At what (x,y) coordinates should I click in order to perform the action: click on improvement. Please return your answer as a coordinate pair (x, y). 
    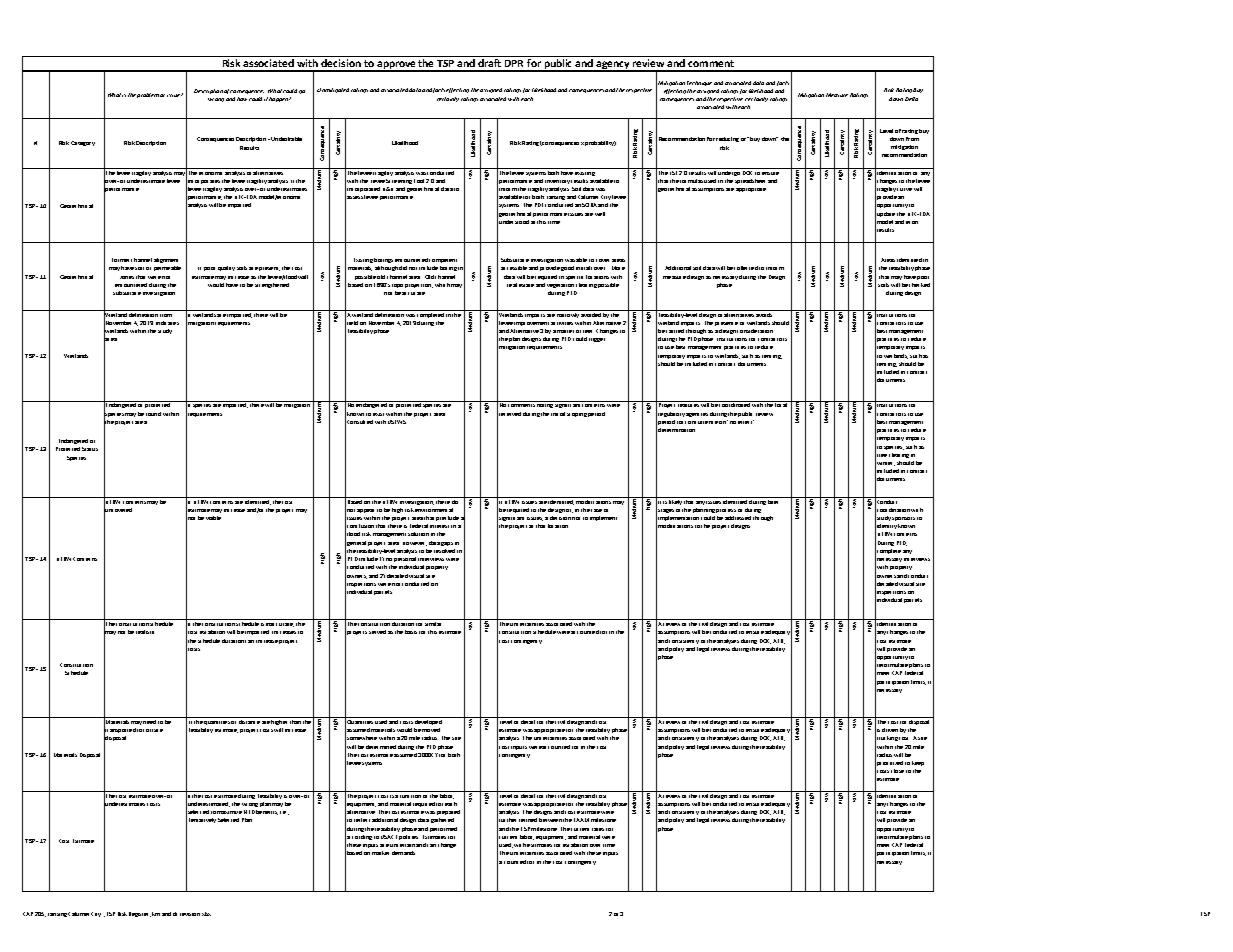
    Looking at the image, I should click on (531, 324).
